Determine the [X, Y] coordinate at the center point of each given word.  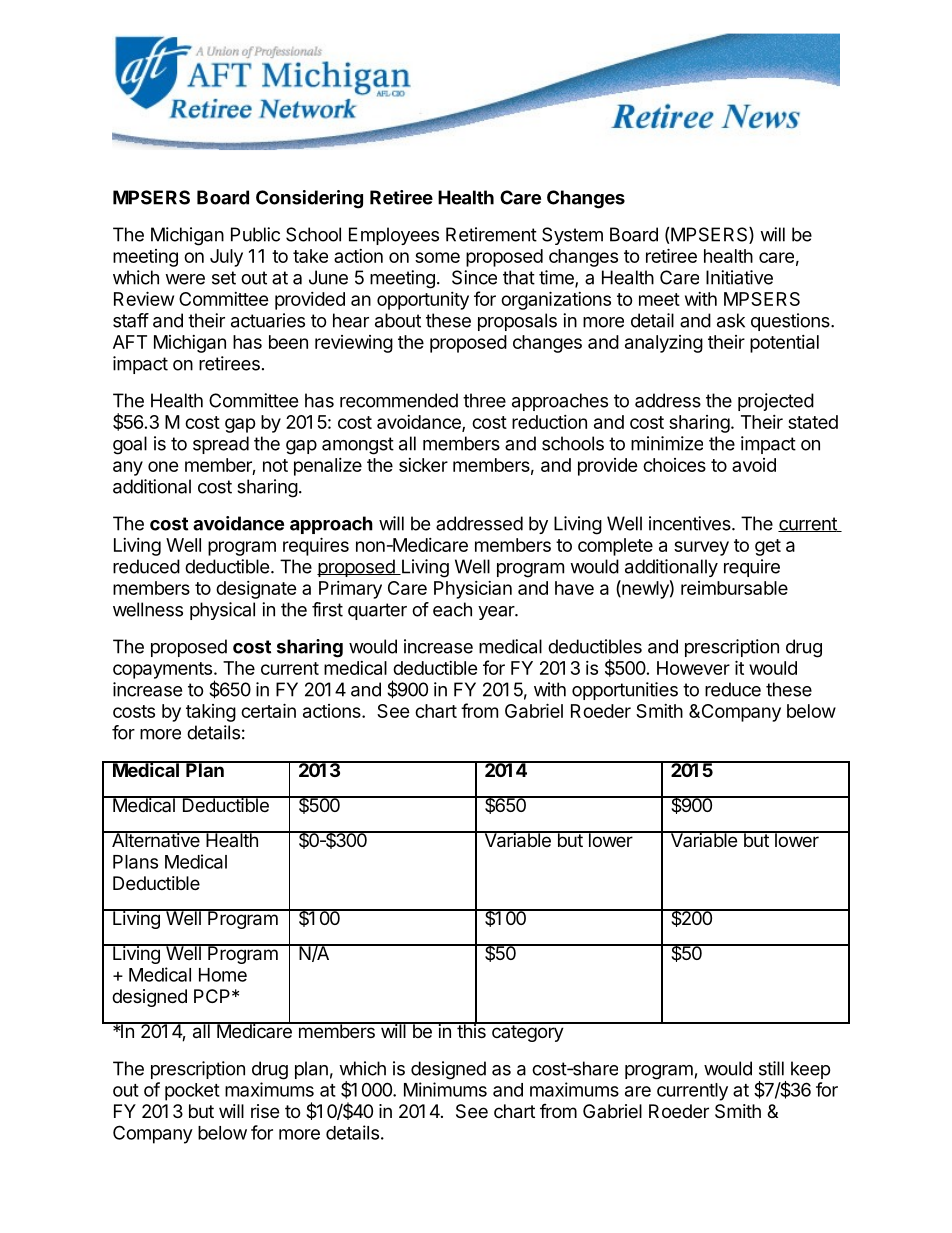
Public [255, 234]
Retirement [491, 234]
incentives [691, 523]
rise [265, 1111]
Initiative [739, 277]
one [163, 466]
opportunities [625, 691]
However [693, 668]
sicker [423, 465]
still [771, 1068]
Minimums [445, 1089]
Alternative [156, 839]
